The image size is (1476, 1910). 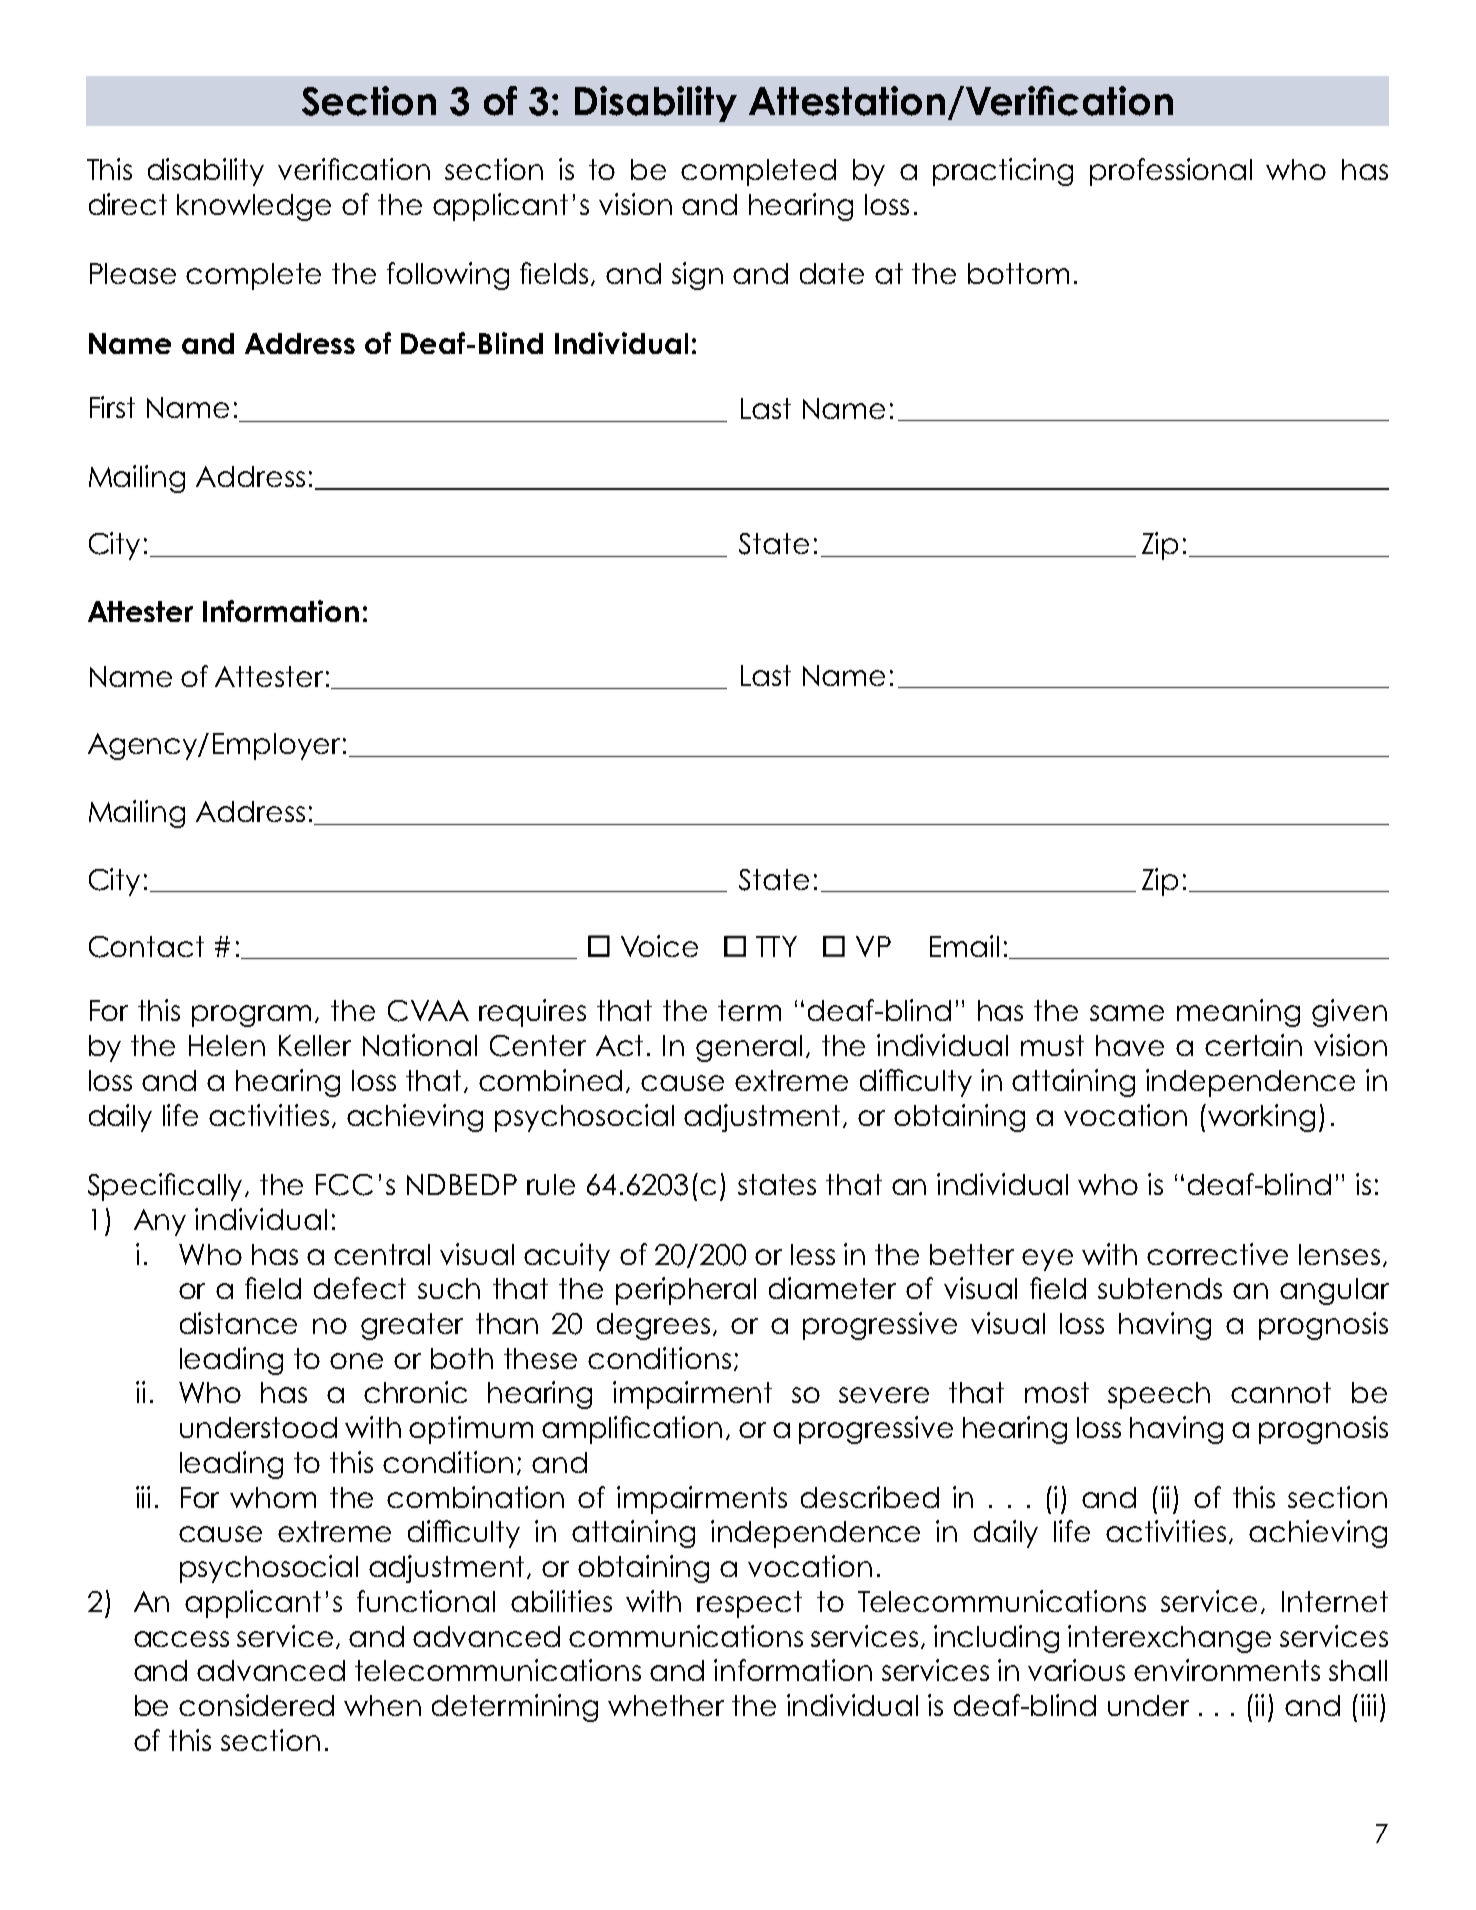 I want to click on sign, so click(x=697, y=276).
